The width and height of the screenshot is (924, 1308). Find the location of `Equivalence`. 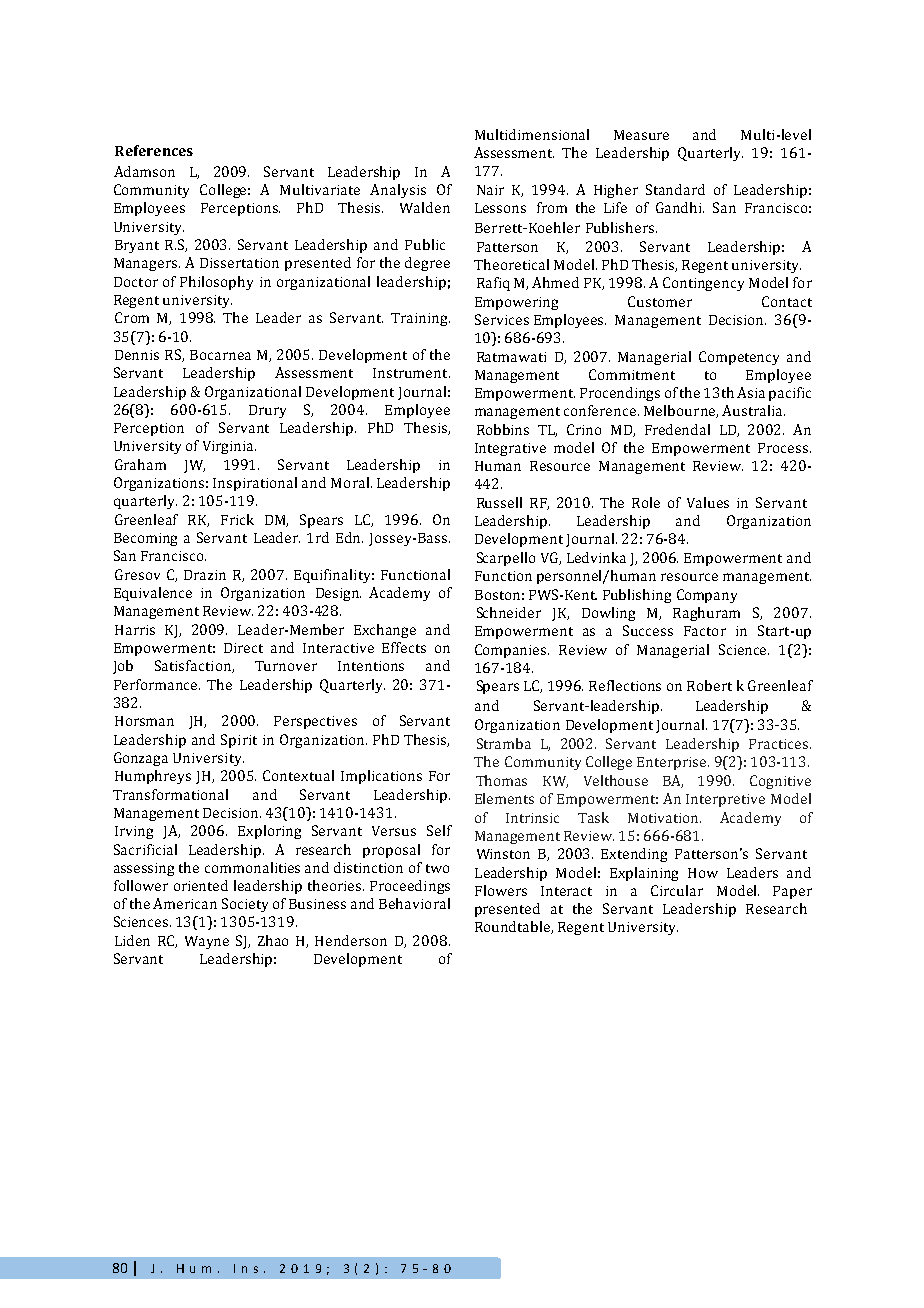

Equivalence is located at coordinates (153, 594).
